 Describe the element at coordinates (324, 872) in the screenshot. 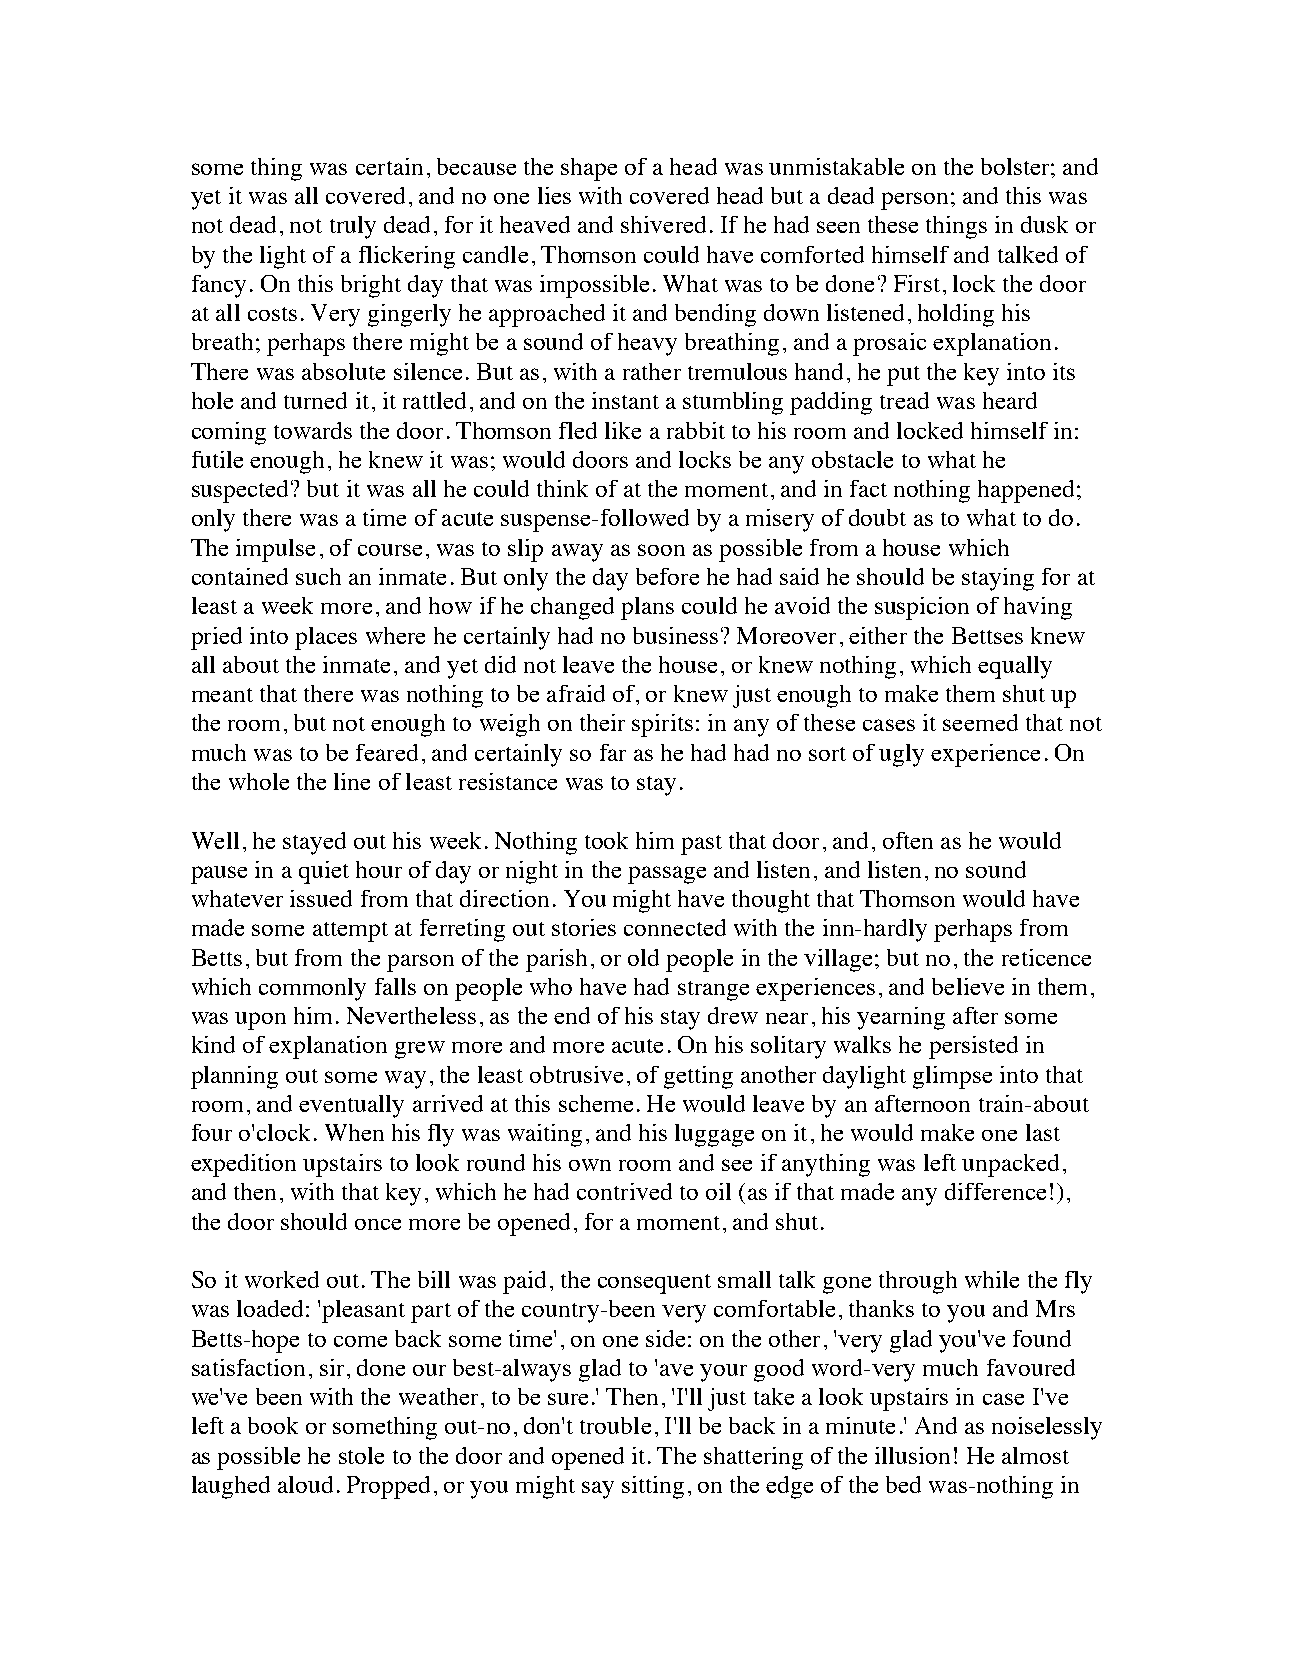

I see `quiet` at that location.
